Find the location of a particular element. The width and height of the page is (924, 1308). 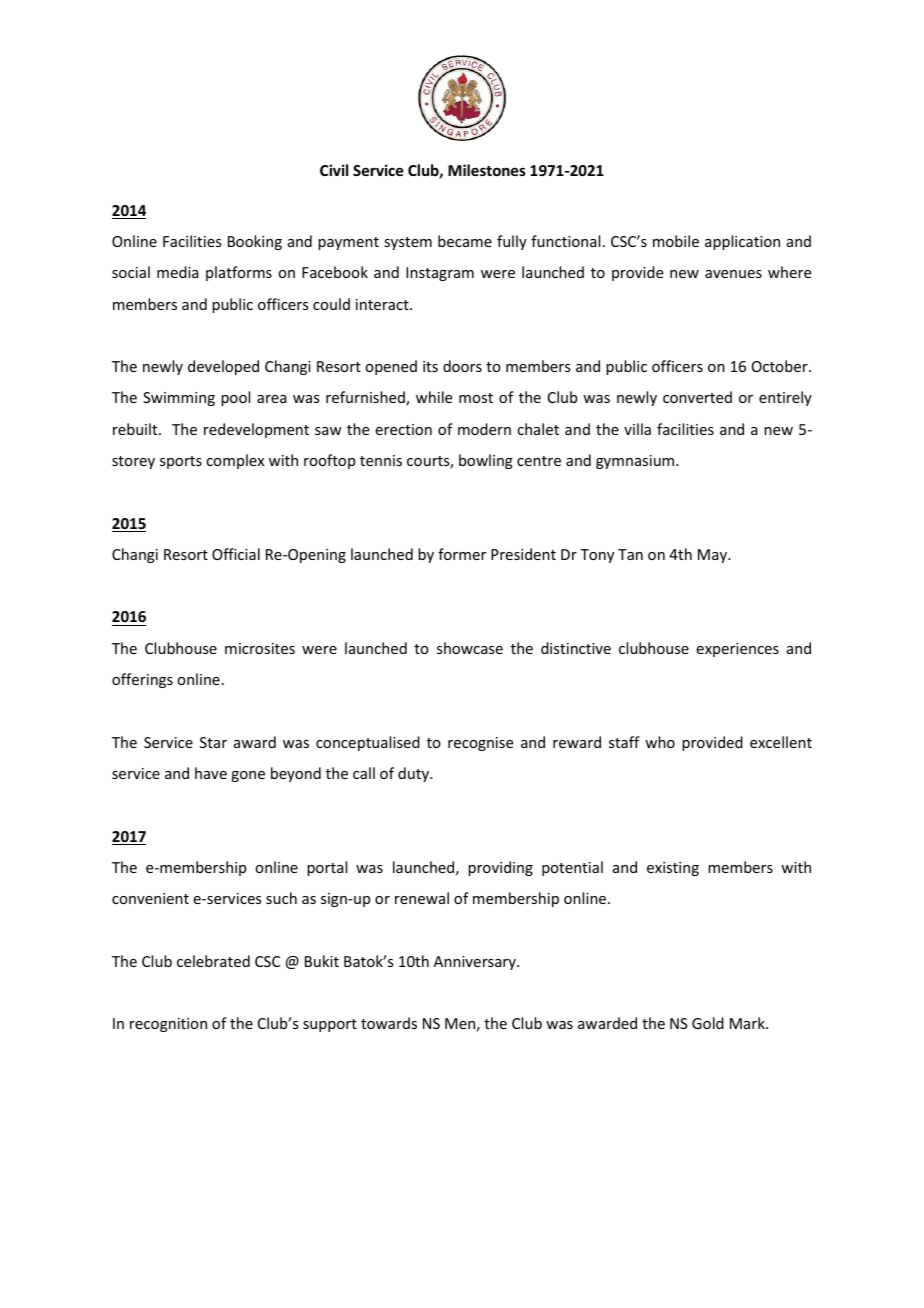

Booking is located at coordinates (255, 242).
